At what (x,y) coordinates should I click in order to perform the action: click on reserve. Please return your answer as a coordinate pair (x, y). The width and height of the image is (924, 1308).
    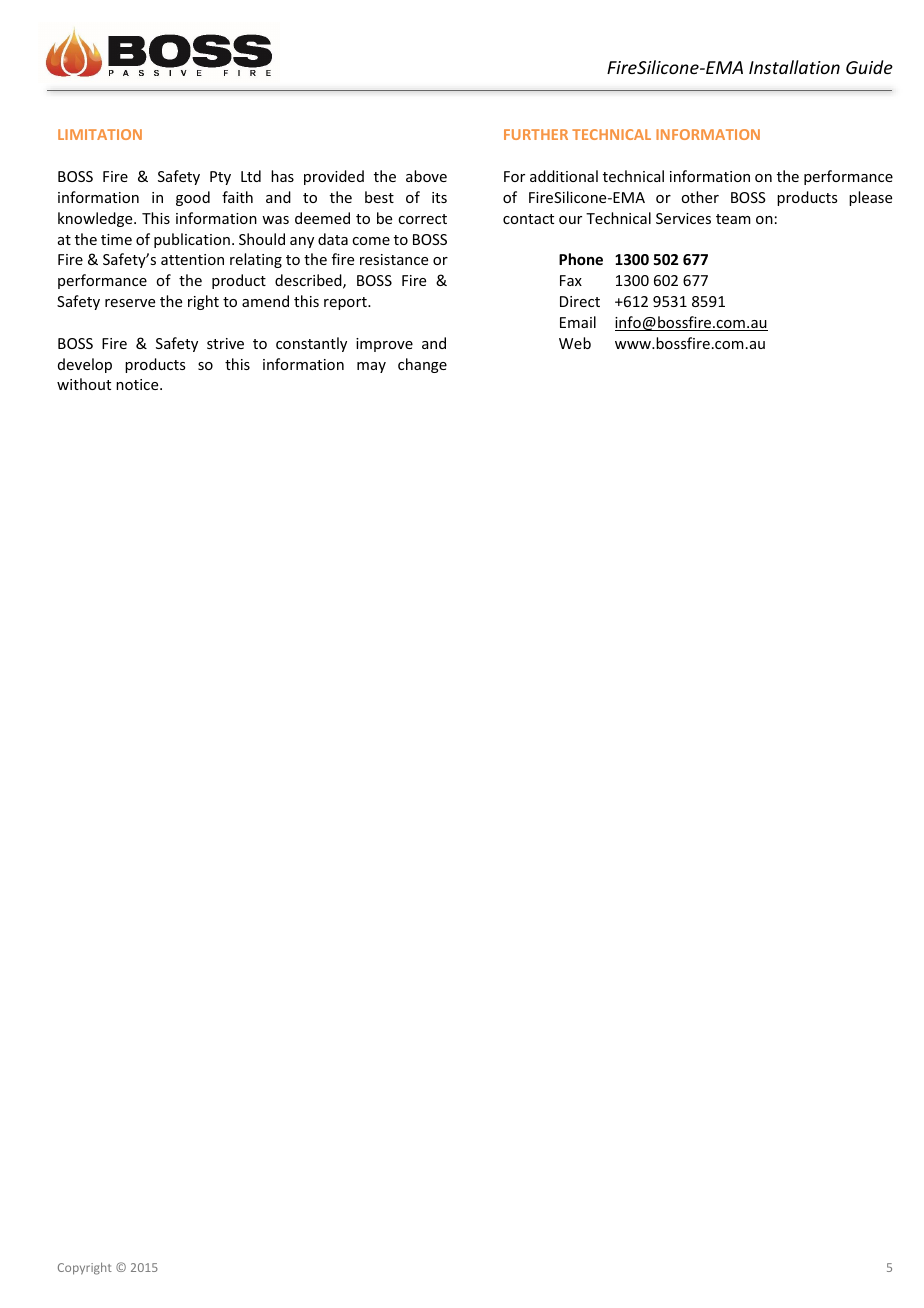
    Looking at the image, I should click on (130, 303).
